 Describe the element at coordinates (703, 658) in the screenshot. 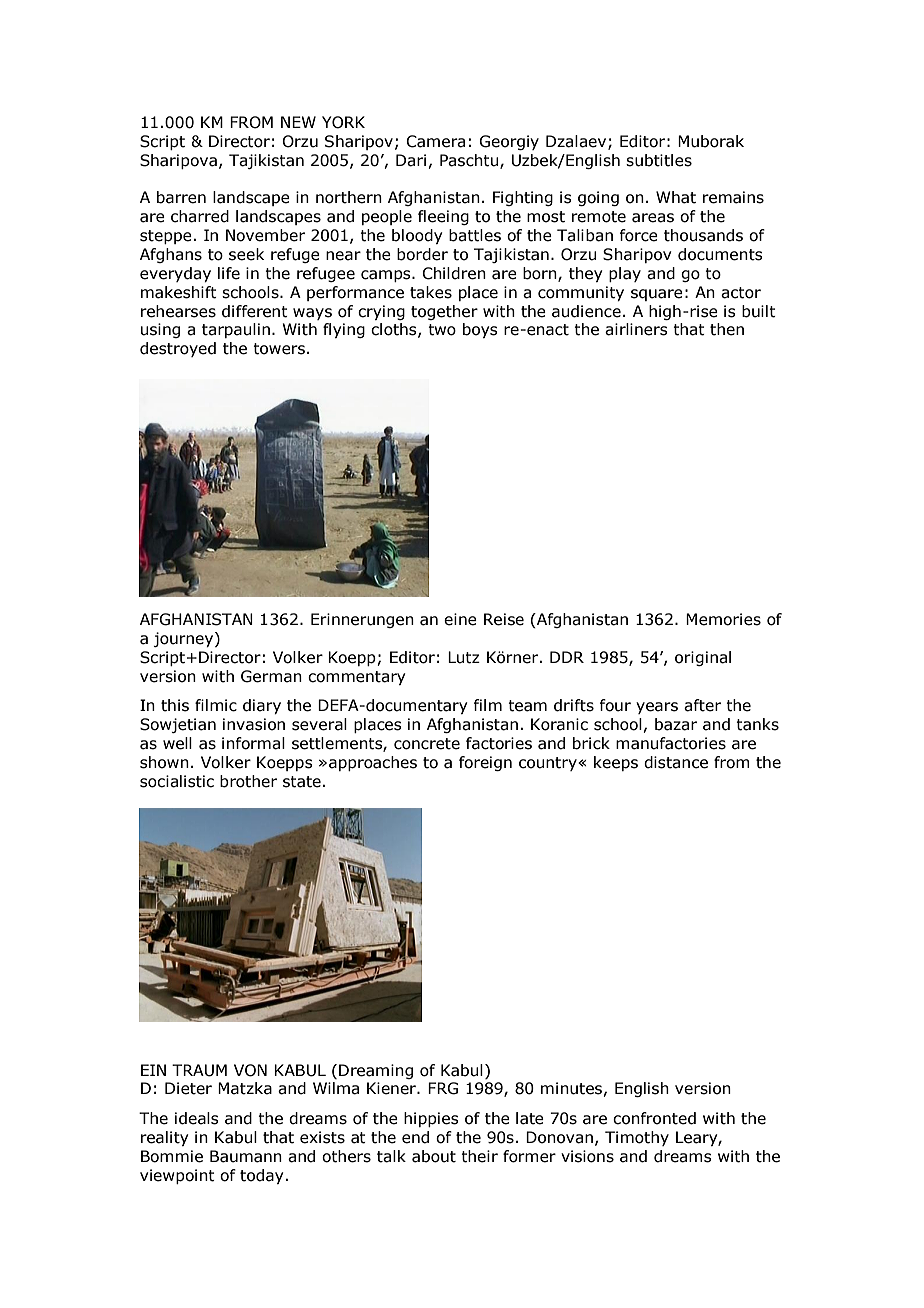

I see `original` at that location.
